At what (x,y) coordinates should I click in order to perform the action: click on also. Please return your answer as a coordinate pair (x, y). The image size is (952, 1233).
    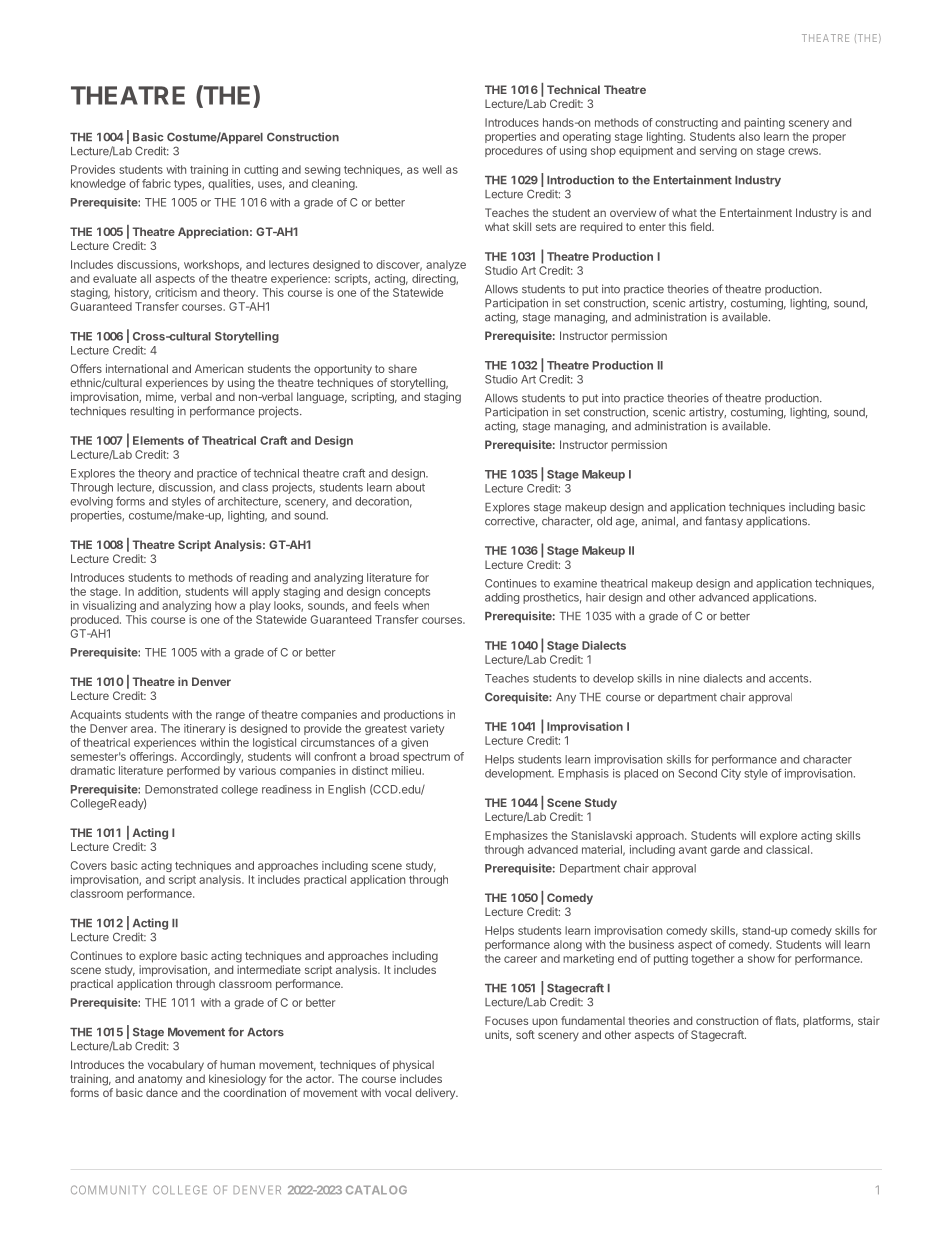
    Looking at the image, I should click on (749, 136).
